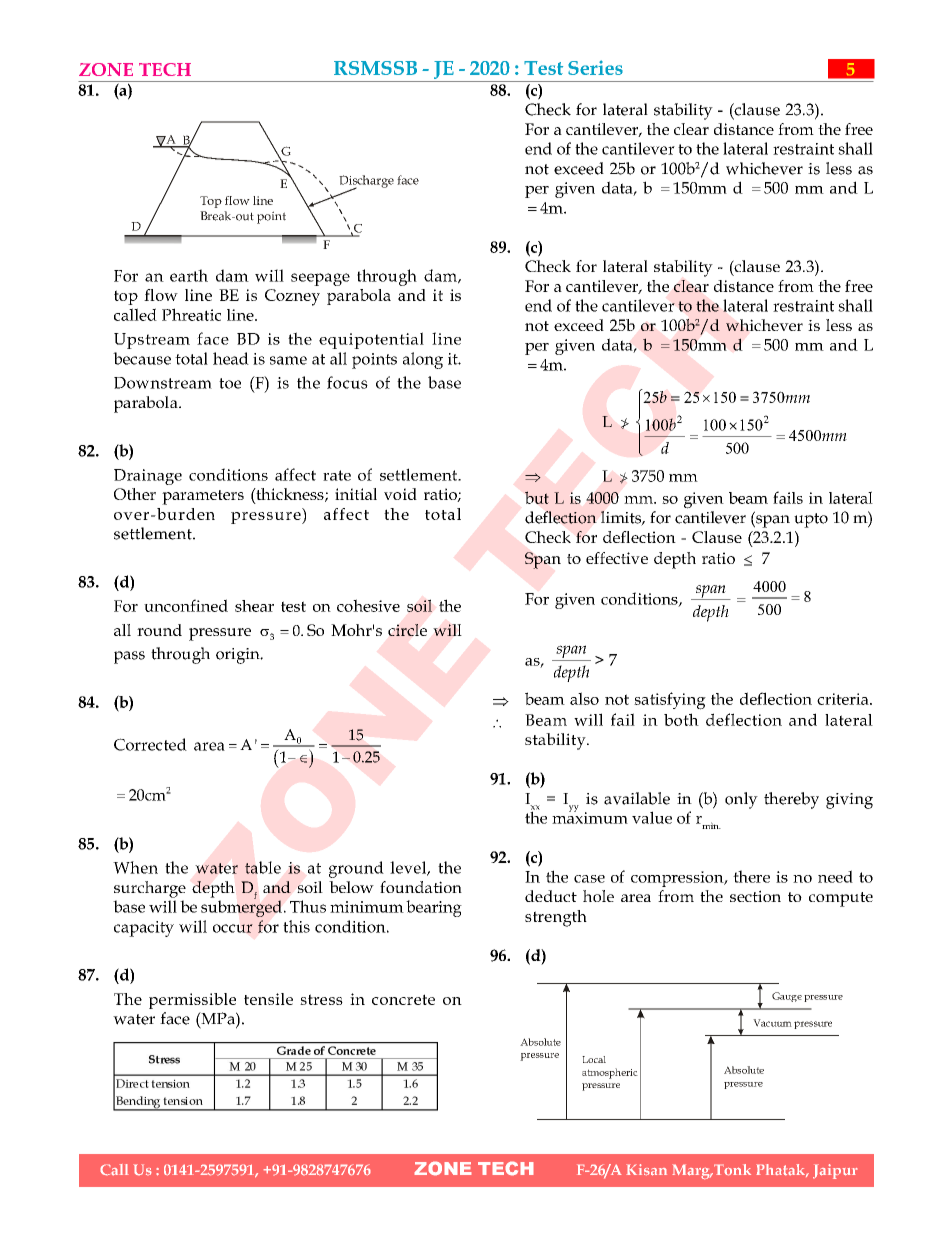 This screenshot has width=952, height=1233. I want to click on submerged, so click(241, 907).
